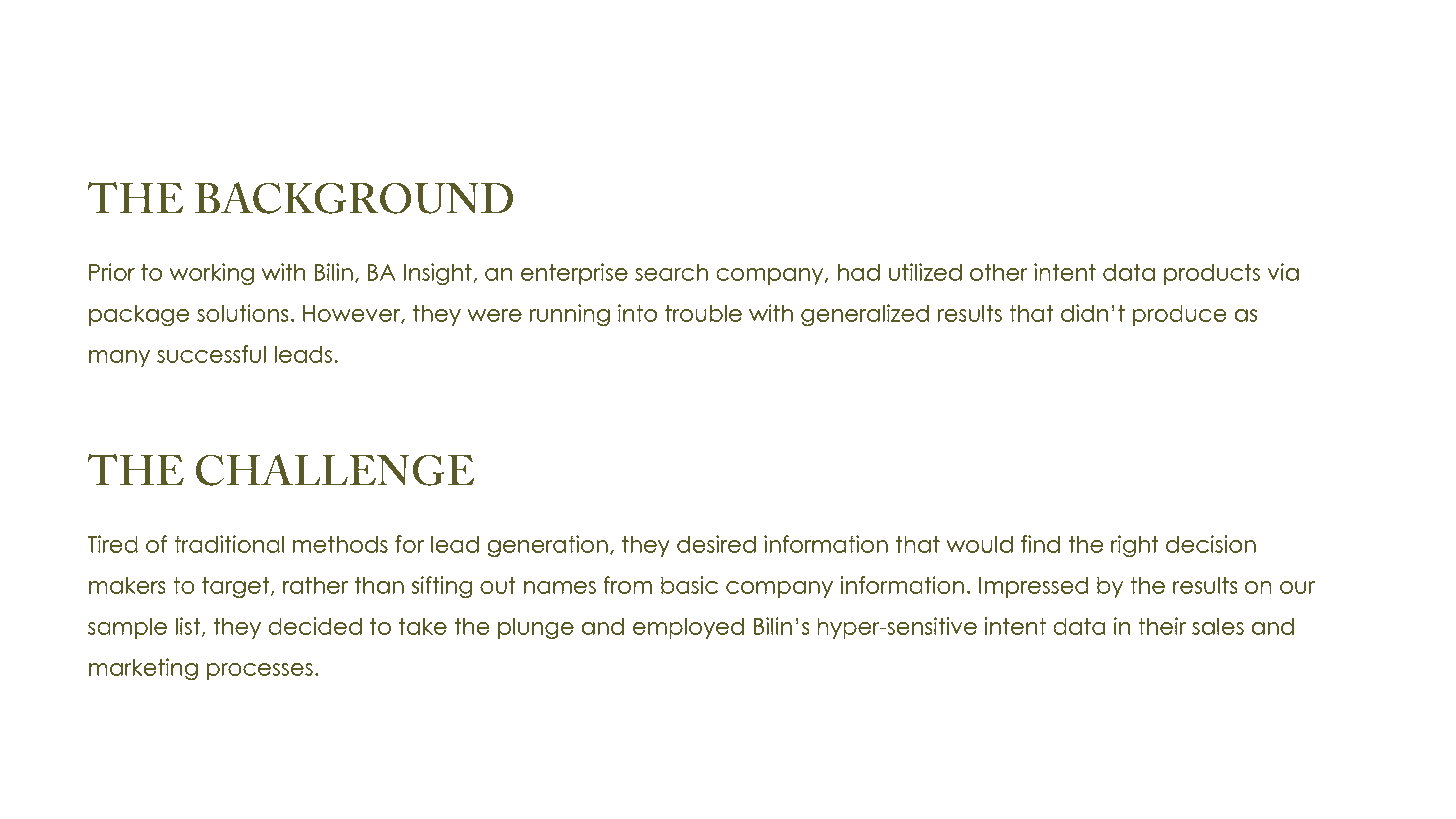  I want to click on products, so click(1212, 274).
